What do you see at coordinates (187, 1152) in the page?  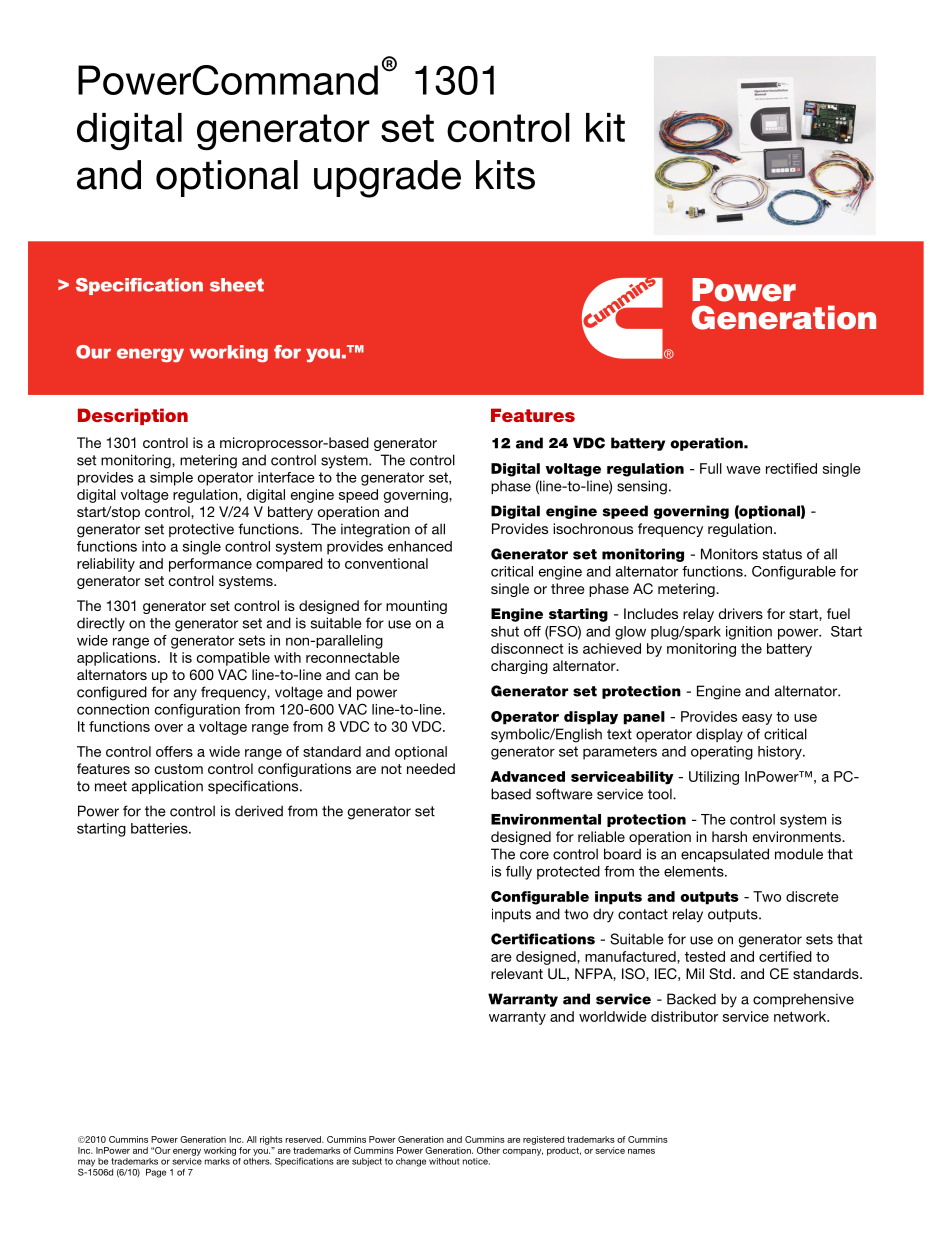 I see `energy` at bounding box center [187, 1152].
